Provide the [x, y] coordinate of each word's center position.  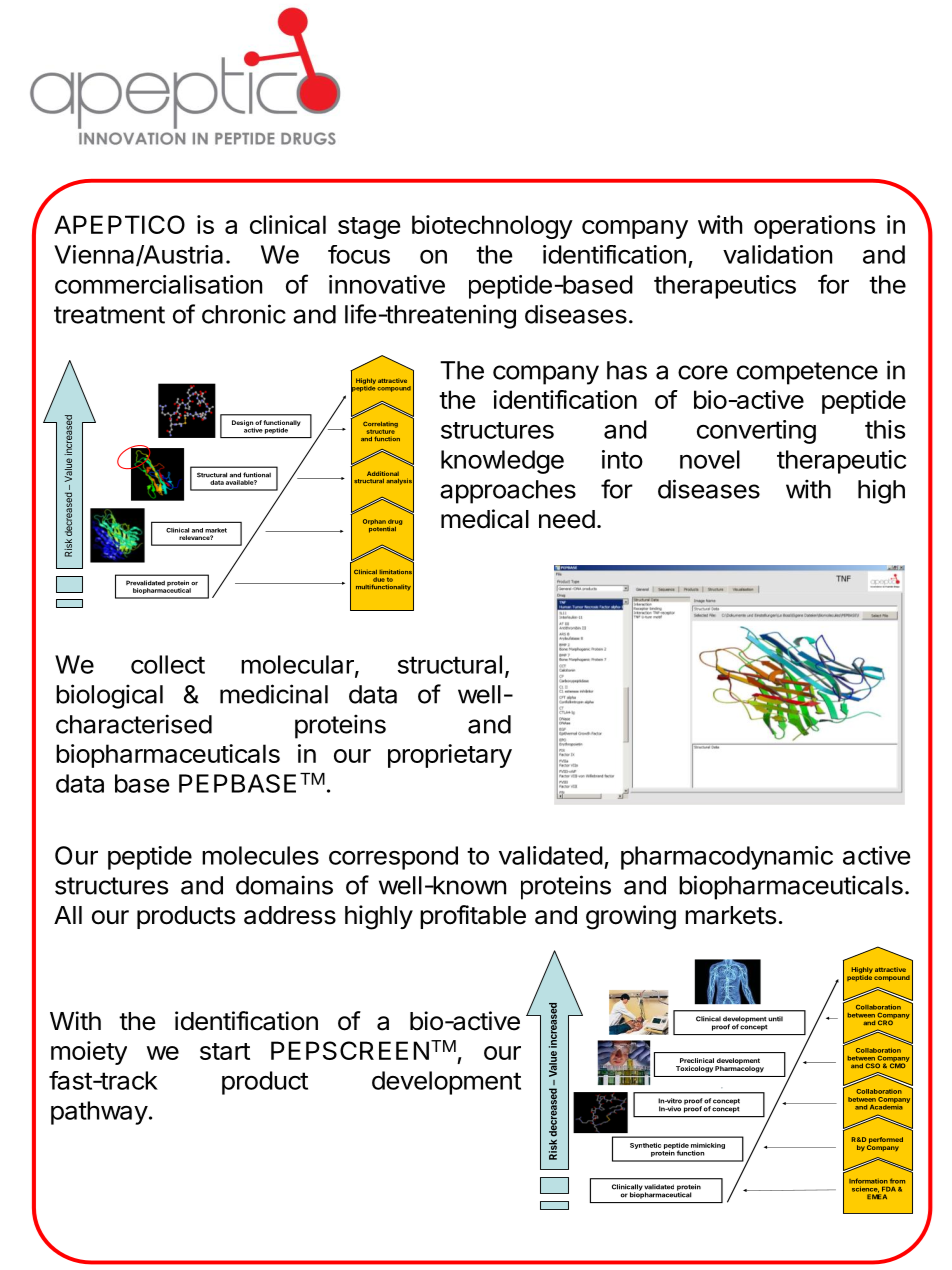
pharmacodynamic [727, 858]
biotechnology [492, 227]
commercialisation [158, 284]
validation [777, 254]
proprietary [450, 756]
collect [168, 664]
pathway [99, 1113]
